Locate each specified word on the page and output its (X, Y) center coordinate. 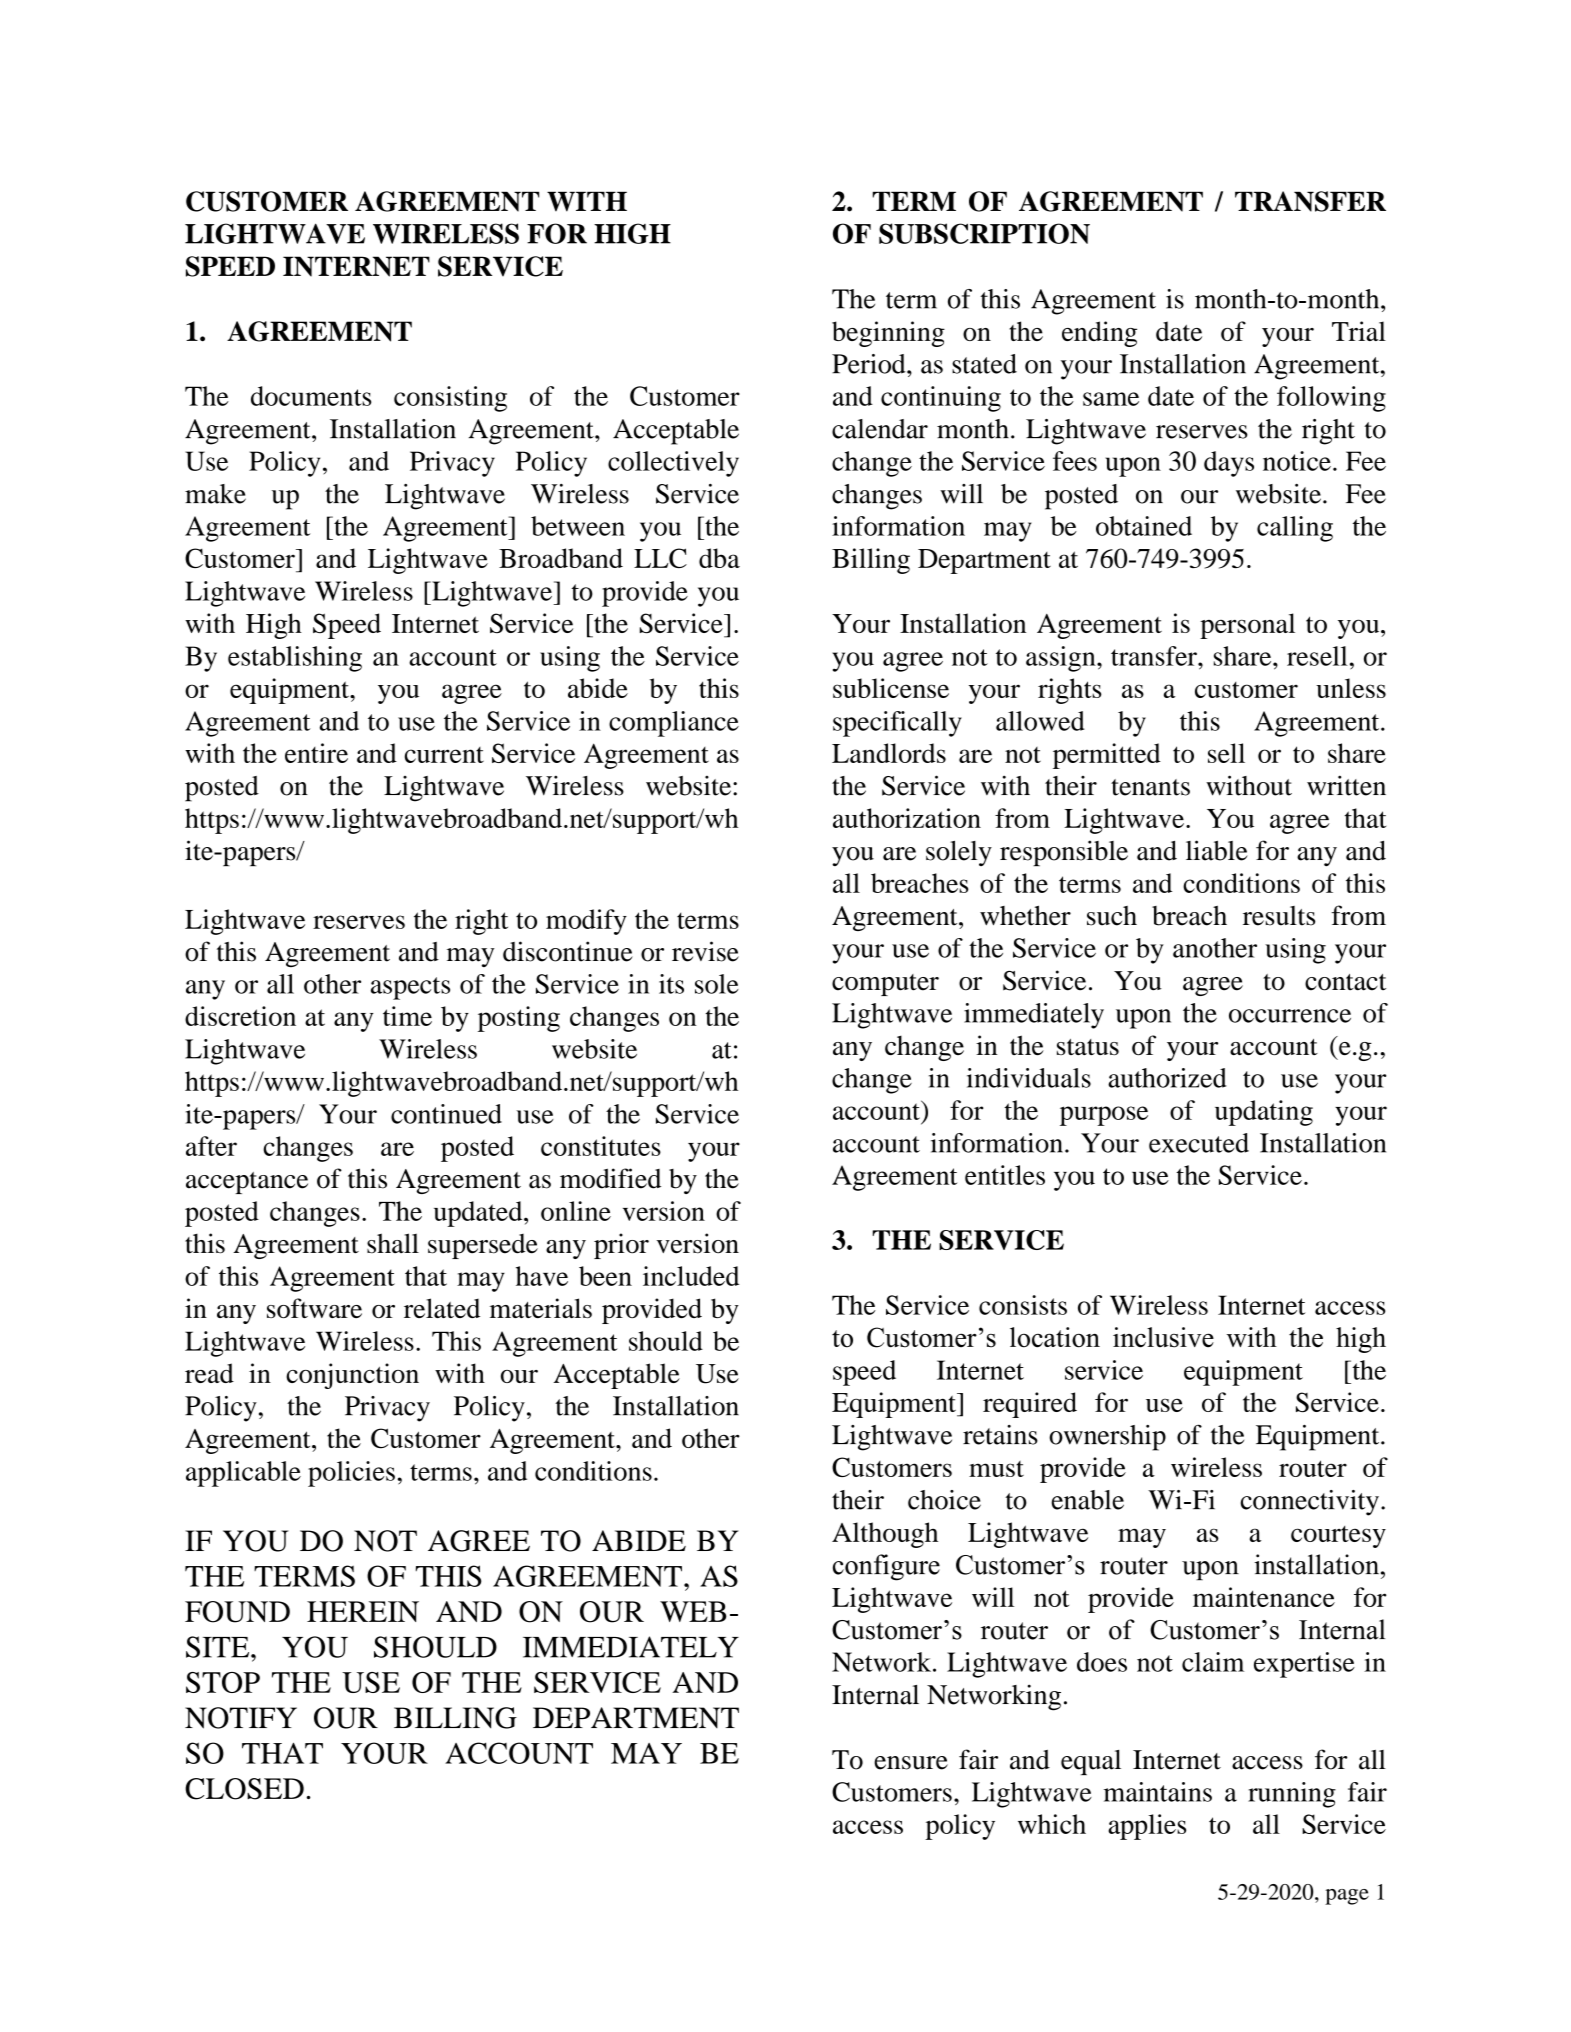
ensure (911, 1763)
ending (1099, 334)
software (314, 1308)
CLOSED (244, 1789)
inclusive (1163, 1337)
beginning (888, 334)
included (691, 1276)
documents (311, 396)
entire (316, 753)
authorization (907, 818)
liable (1217, 850)
